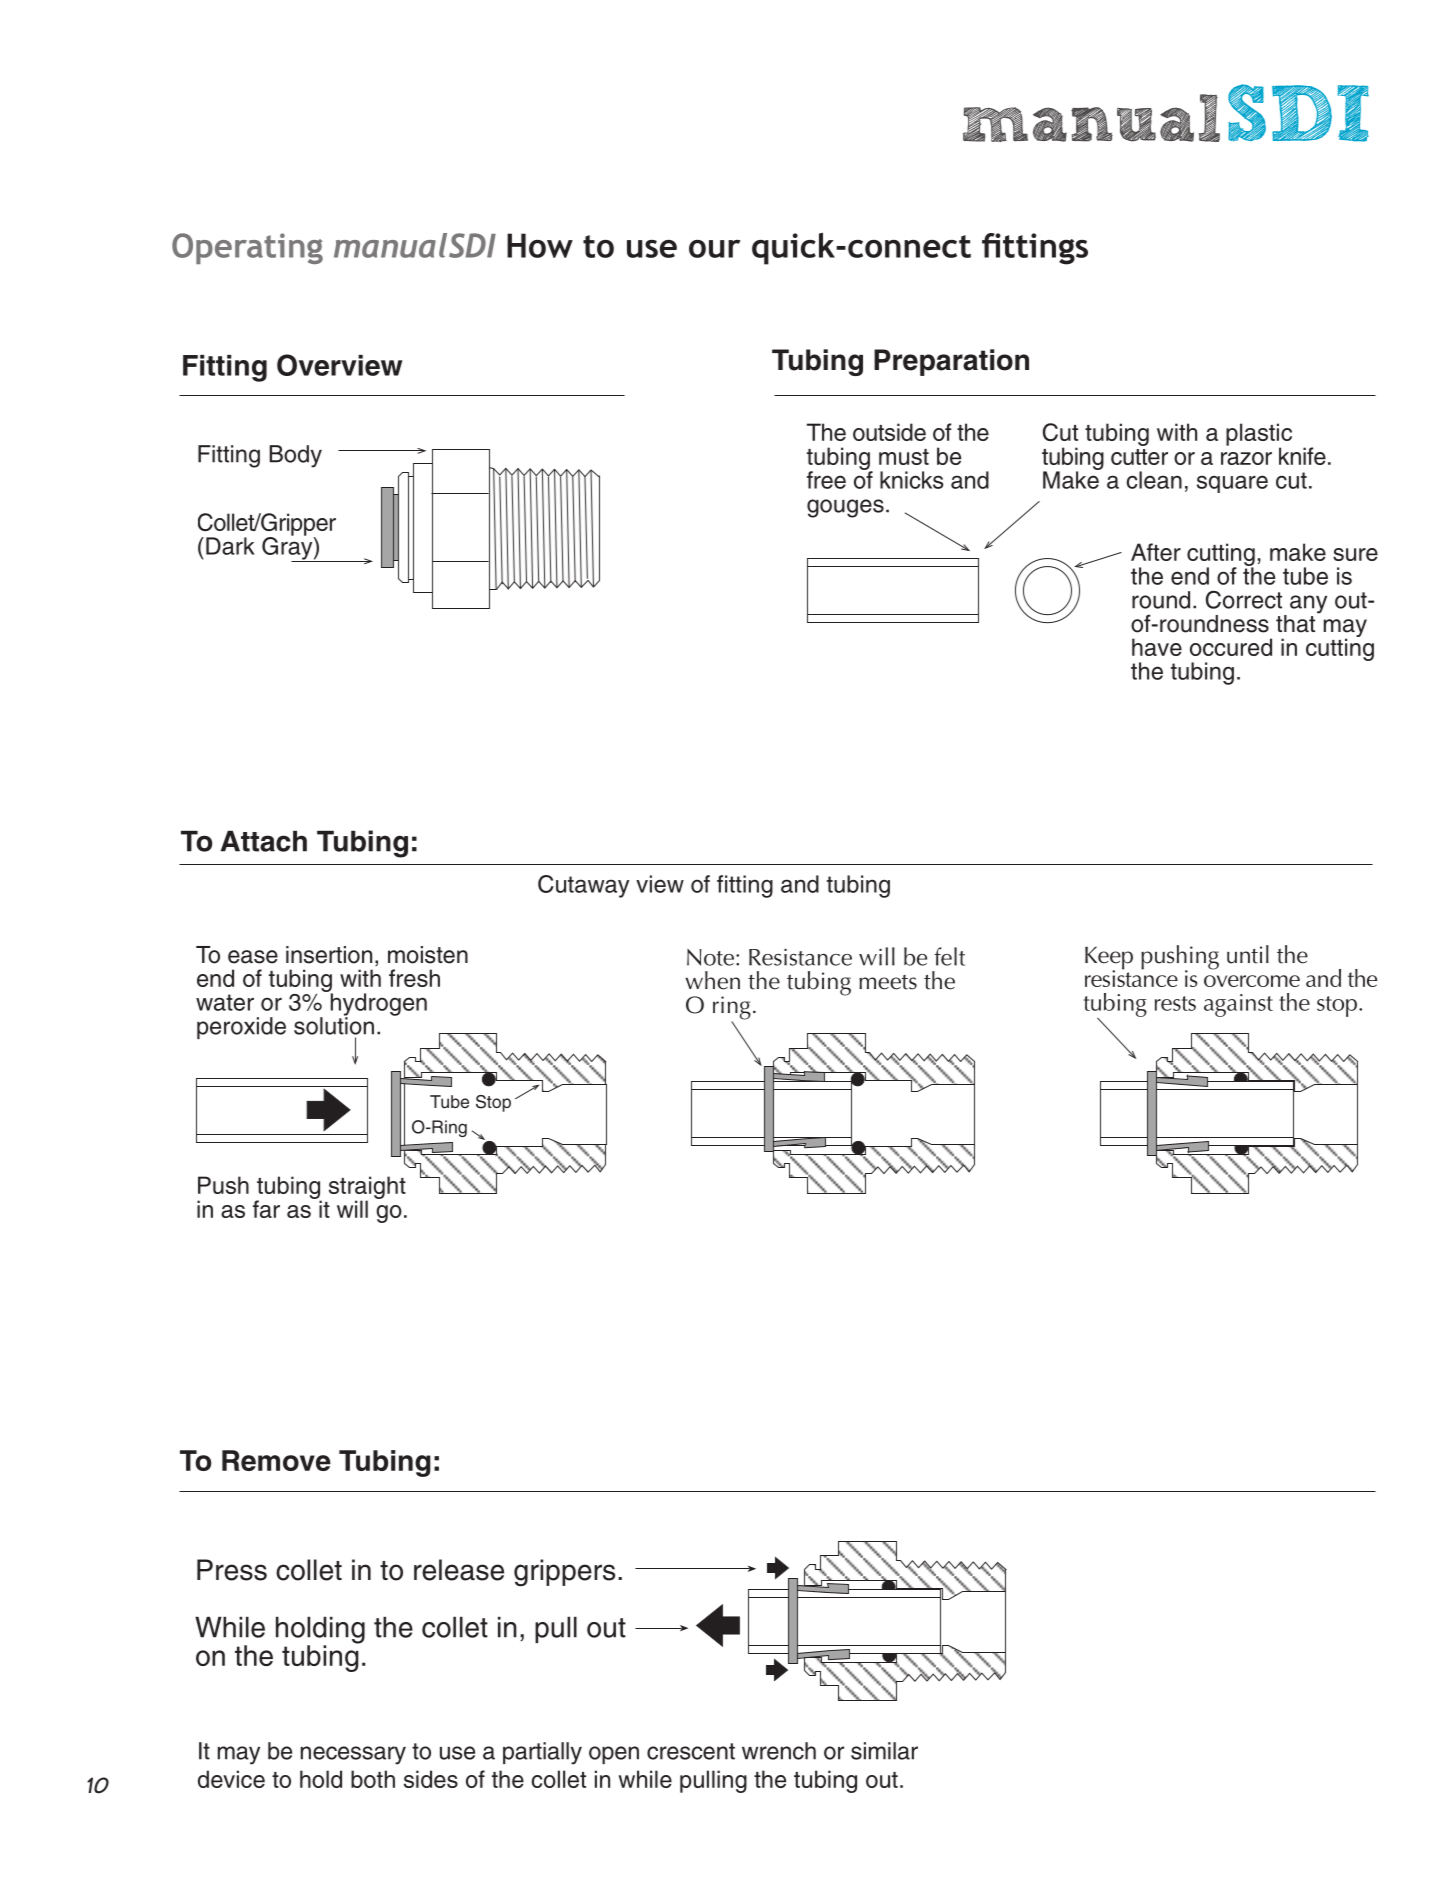 The width and height of the screenshot is (1454, 1882). What do you see at coordinates (1175, 1003) in the screenshot?
I see `rests` at bounding box center [1175, 1003].
